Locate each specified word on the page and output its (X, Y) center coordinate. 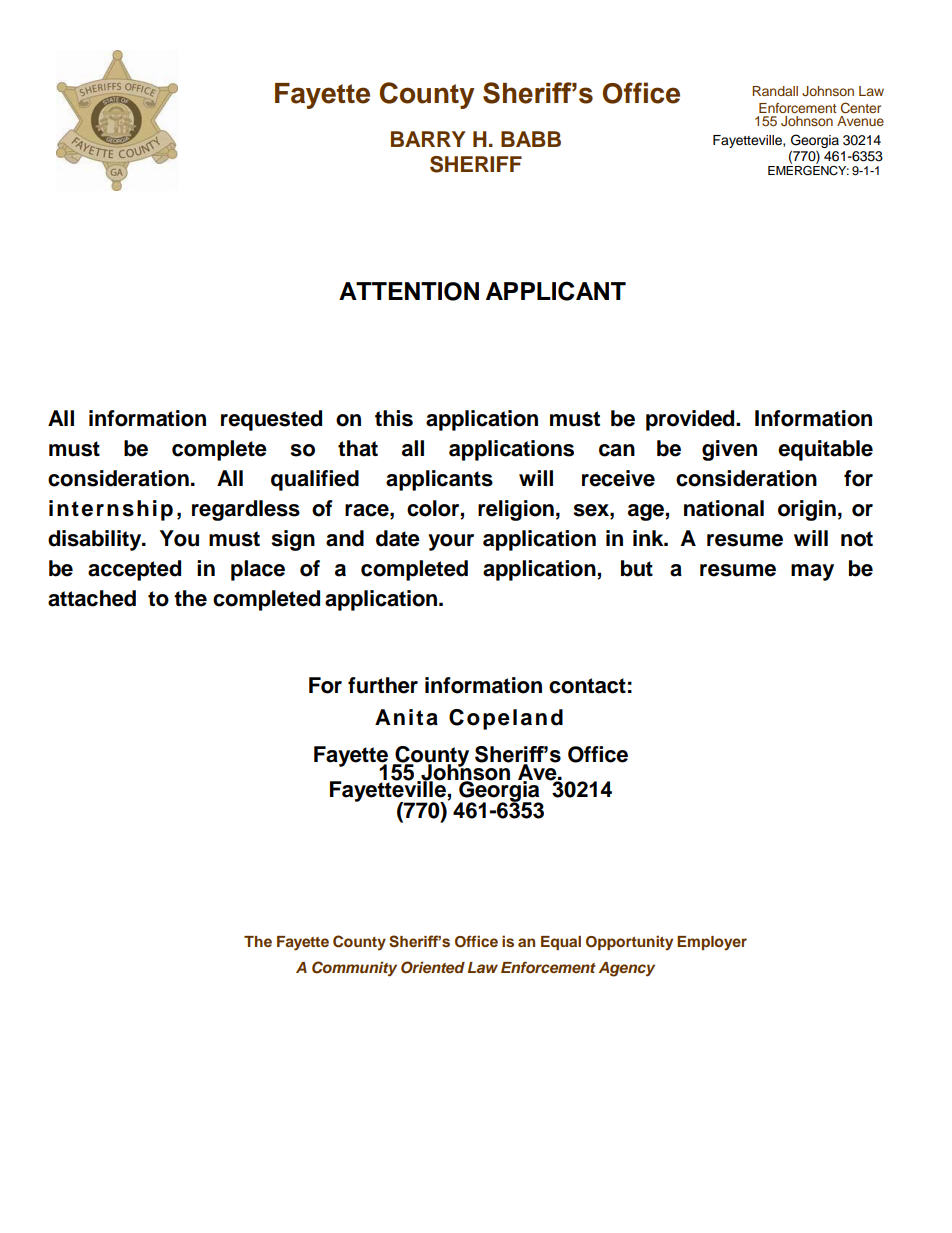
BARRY (428, 139)
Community (354, 969)
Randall (775, 91)
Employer (712, 943)
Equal (561, 943)
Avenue (860, 121)
